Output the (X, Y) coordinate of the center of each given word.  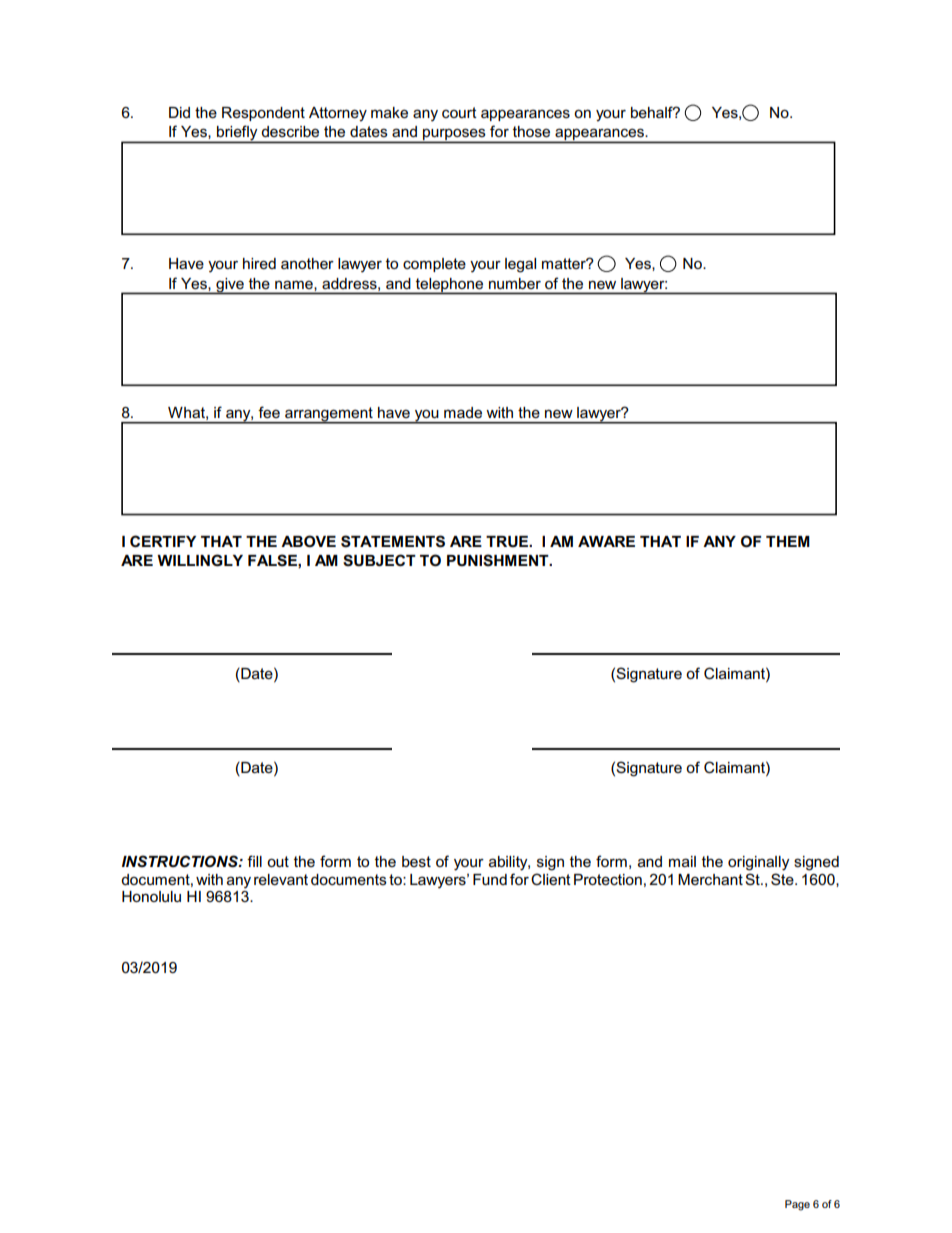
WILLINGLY (200, 560)
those (531, 131)
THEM (788, 541)
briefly (237, 134)
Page (797, 1205)
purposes (454, 135)
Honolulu (151, 896)
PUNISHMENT (499, 560)
